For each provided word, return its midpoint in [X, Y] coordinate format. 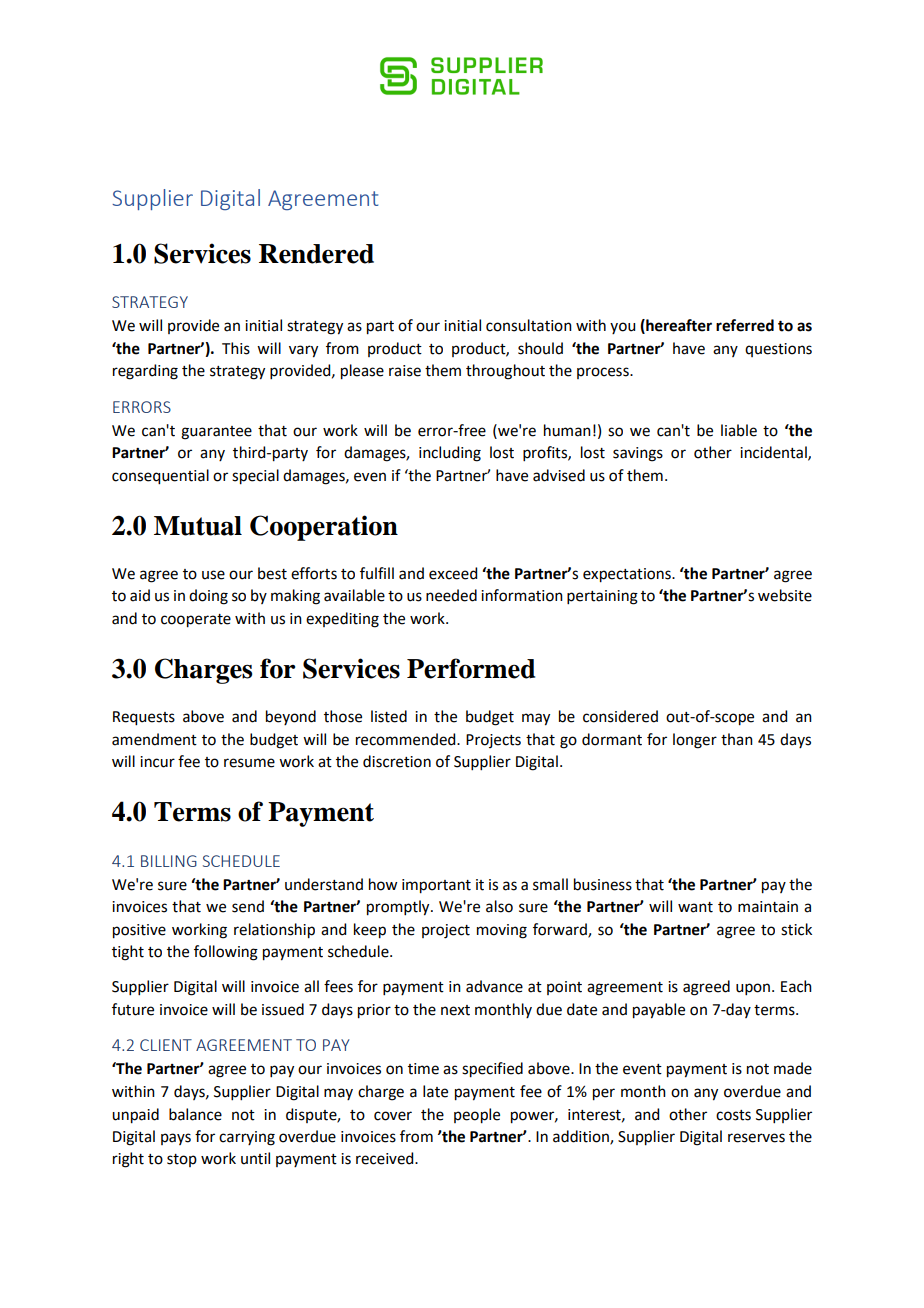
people [477, 1116]
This [236, 348]
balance [195, 1114]
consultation [529, 325]
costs [733, 1115]
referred [745, 325]
